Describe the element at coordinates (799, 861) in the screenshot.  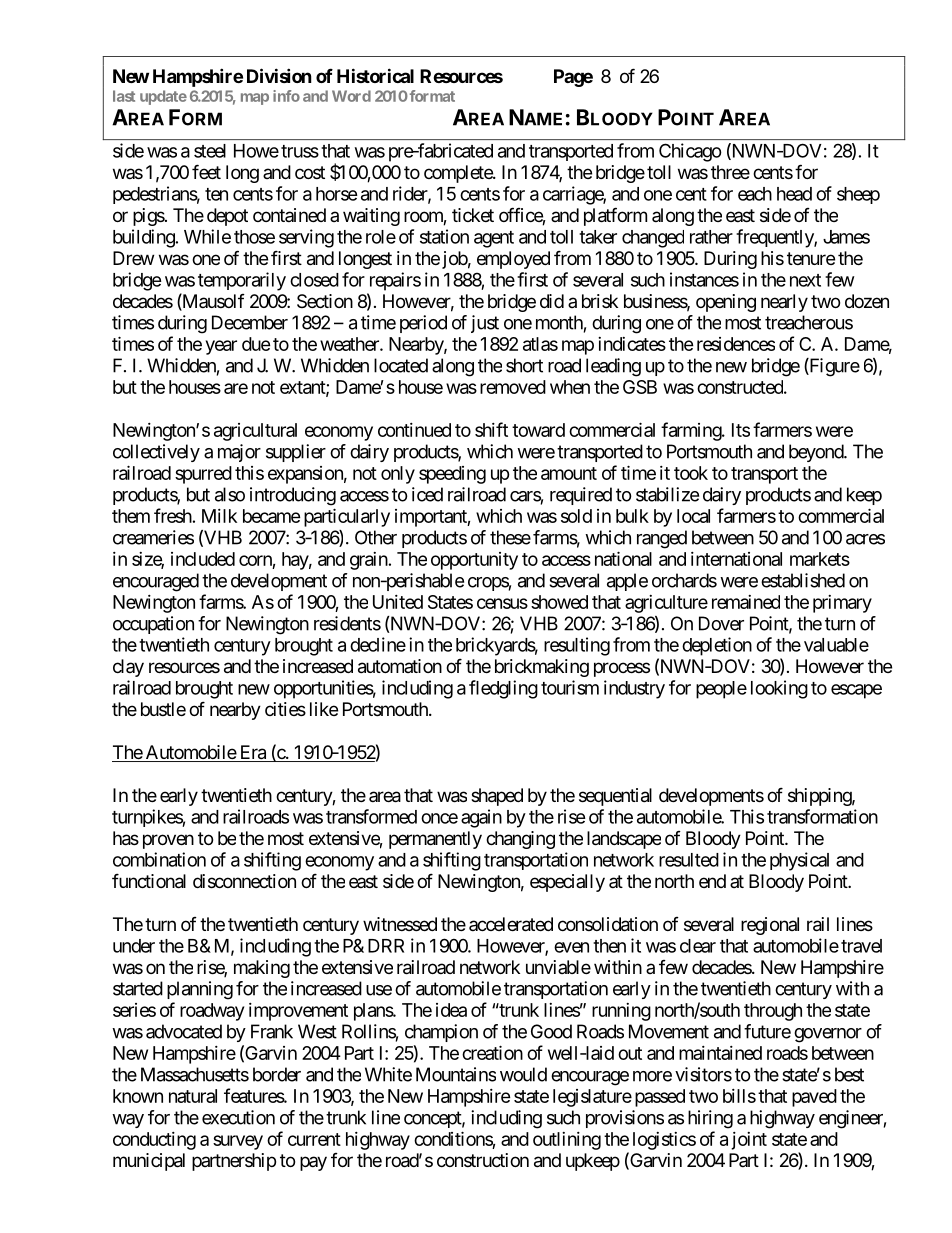
I see `physical` at that location.
